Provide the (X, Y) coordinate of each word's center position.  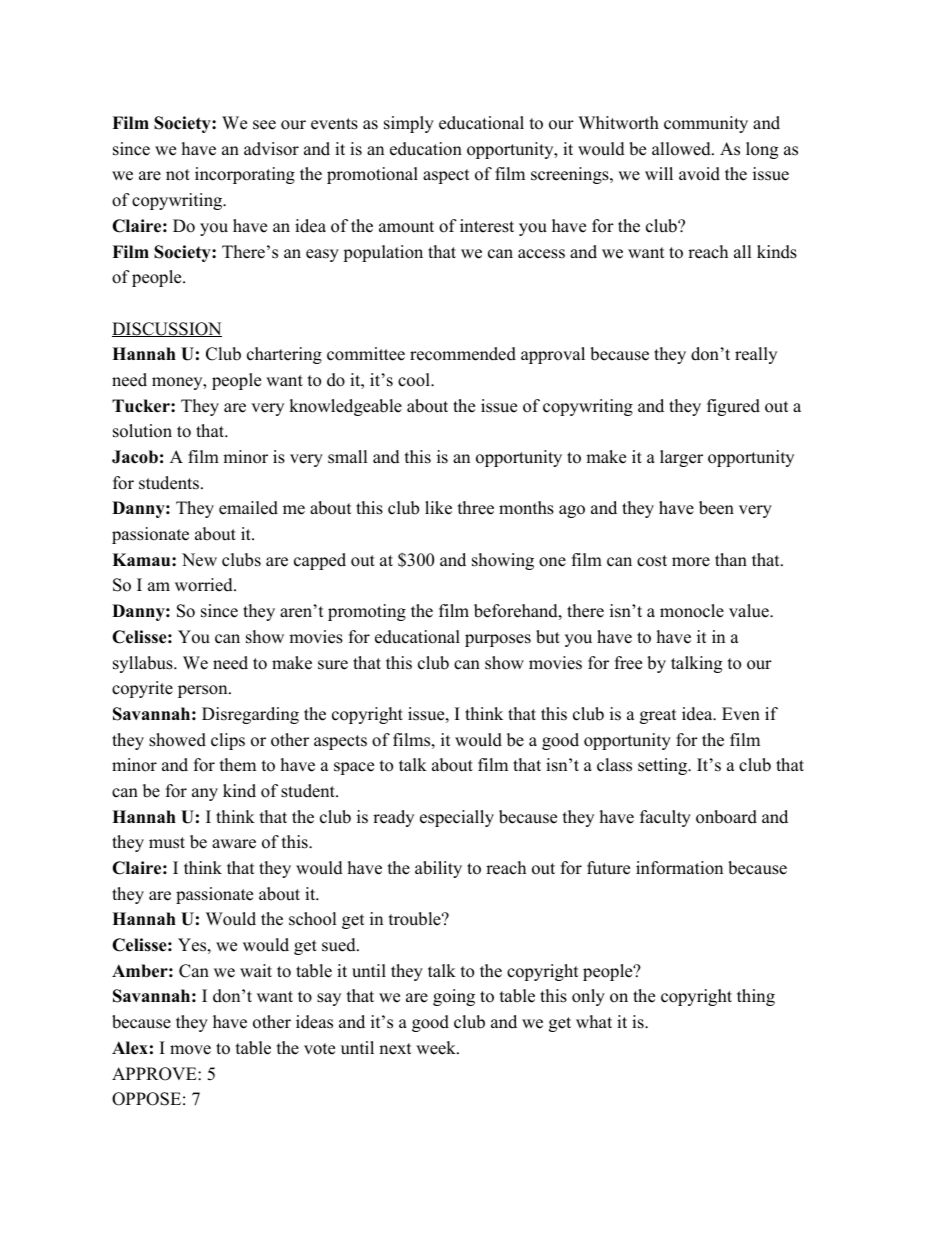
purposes (498, 640)
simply (409, 124)
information (679, 868)
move (190, 1050)
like (438, 508)
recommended (463, 354)
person (204, 691)
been (716, 508)
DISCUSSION (167, 329)
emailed (248, 508)
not (178, 175)
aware (234, 844)
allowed (682, 149)
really (756, 355)
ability (438, 869)
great (658, 716)
